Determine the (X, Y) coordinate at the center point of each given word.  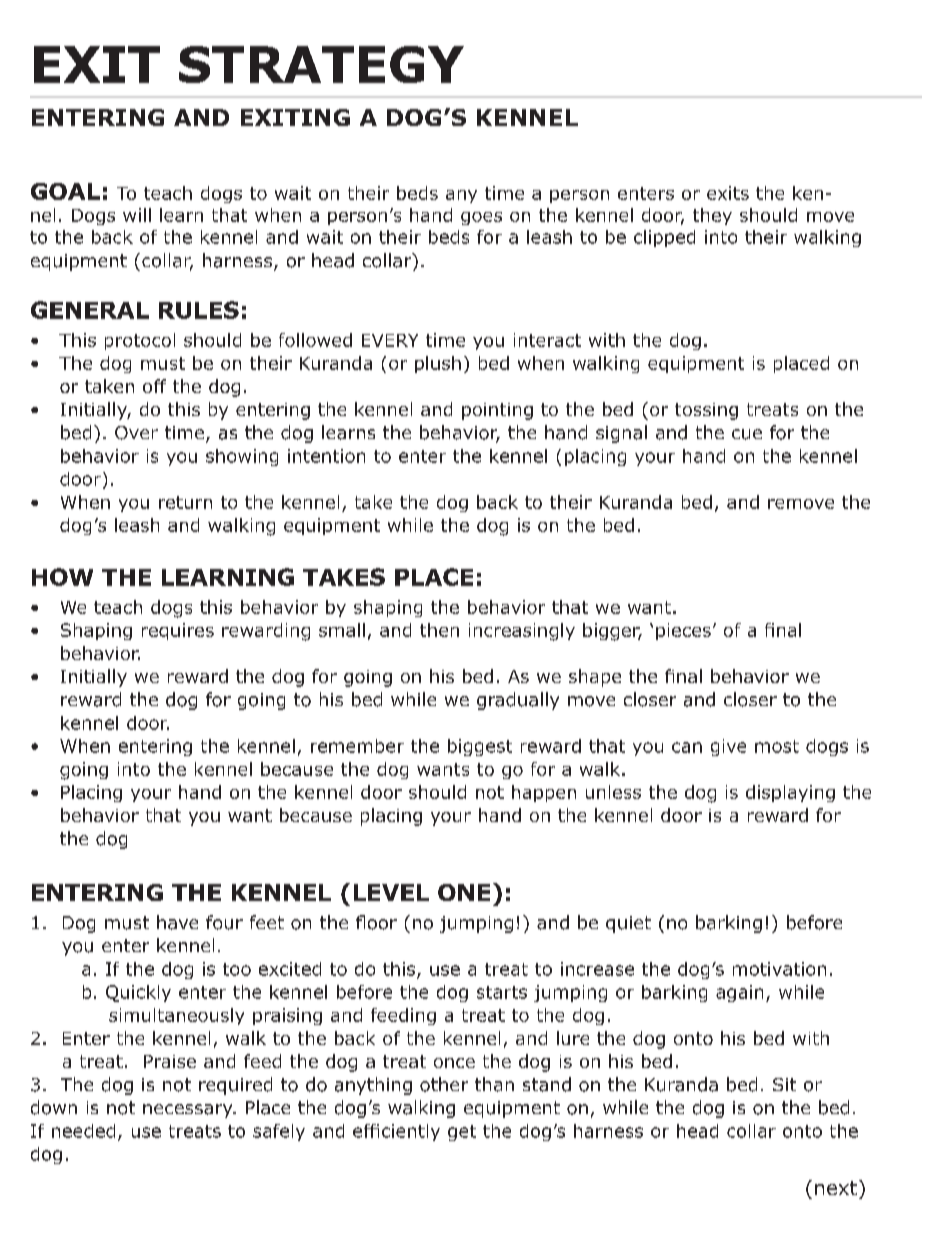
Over (136, 433)
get (462, 1133)
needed (83, 1131)
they (712, 216)
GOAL (65, 191)
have (177, 922)
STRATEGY (321, 64)
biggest (480, 747)
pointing (497, 411)
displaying (790, 793)
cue (747, 434)
